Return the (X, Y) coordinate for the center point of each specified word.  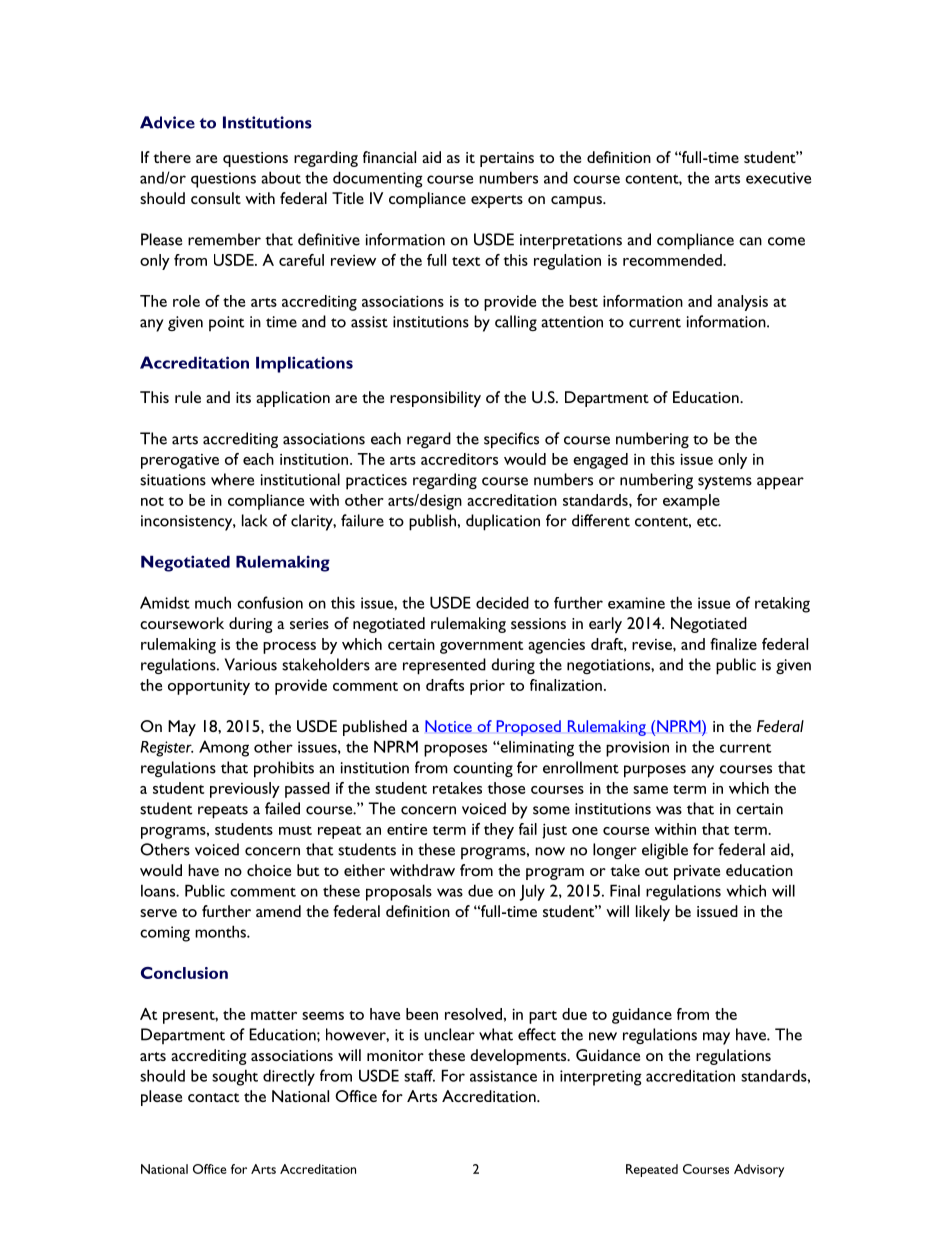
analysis (742, 303)
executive (778, 178)
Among (224, 748)
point (226, 323)
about (281, 177)
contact (213, 1097)
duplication (503, 522)
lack (254, 520)
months (221, 931)
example (691, 502)
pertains (507, 159)
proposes (455, 750)
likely (653, 913)
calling (516, 323)
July (532, 892)
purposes (655, 771)
